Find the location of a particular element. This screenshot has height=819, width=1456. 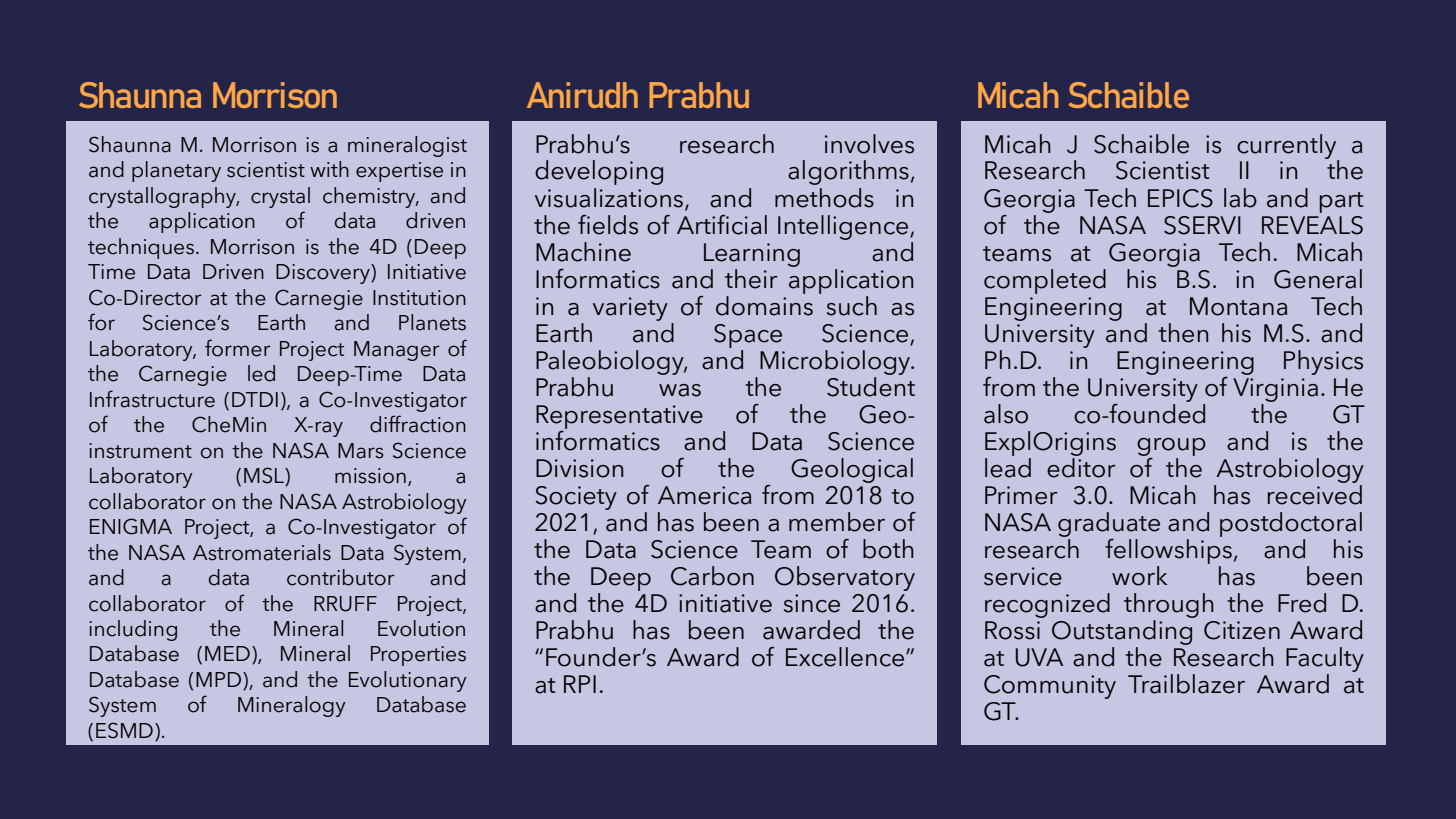

member is located at coordinates (837, 522).
